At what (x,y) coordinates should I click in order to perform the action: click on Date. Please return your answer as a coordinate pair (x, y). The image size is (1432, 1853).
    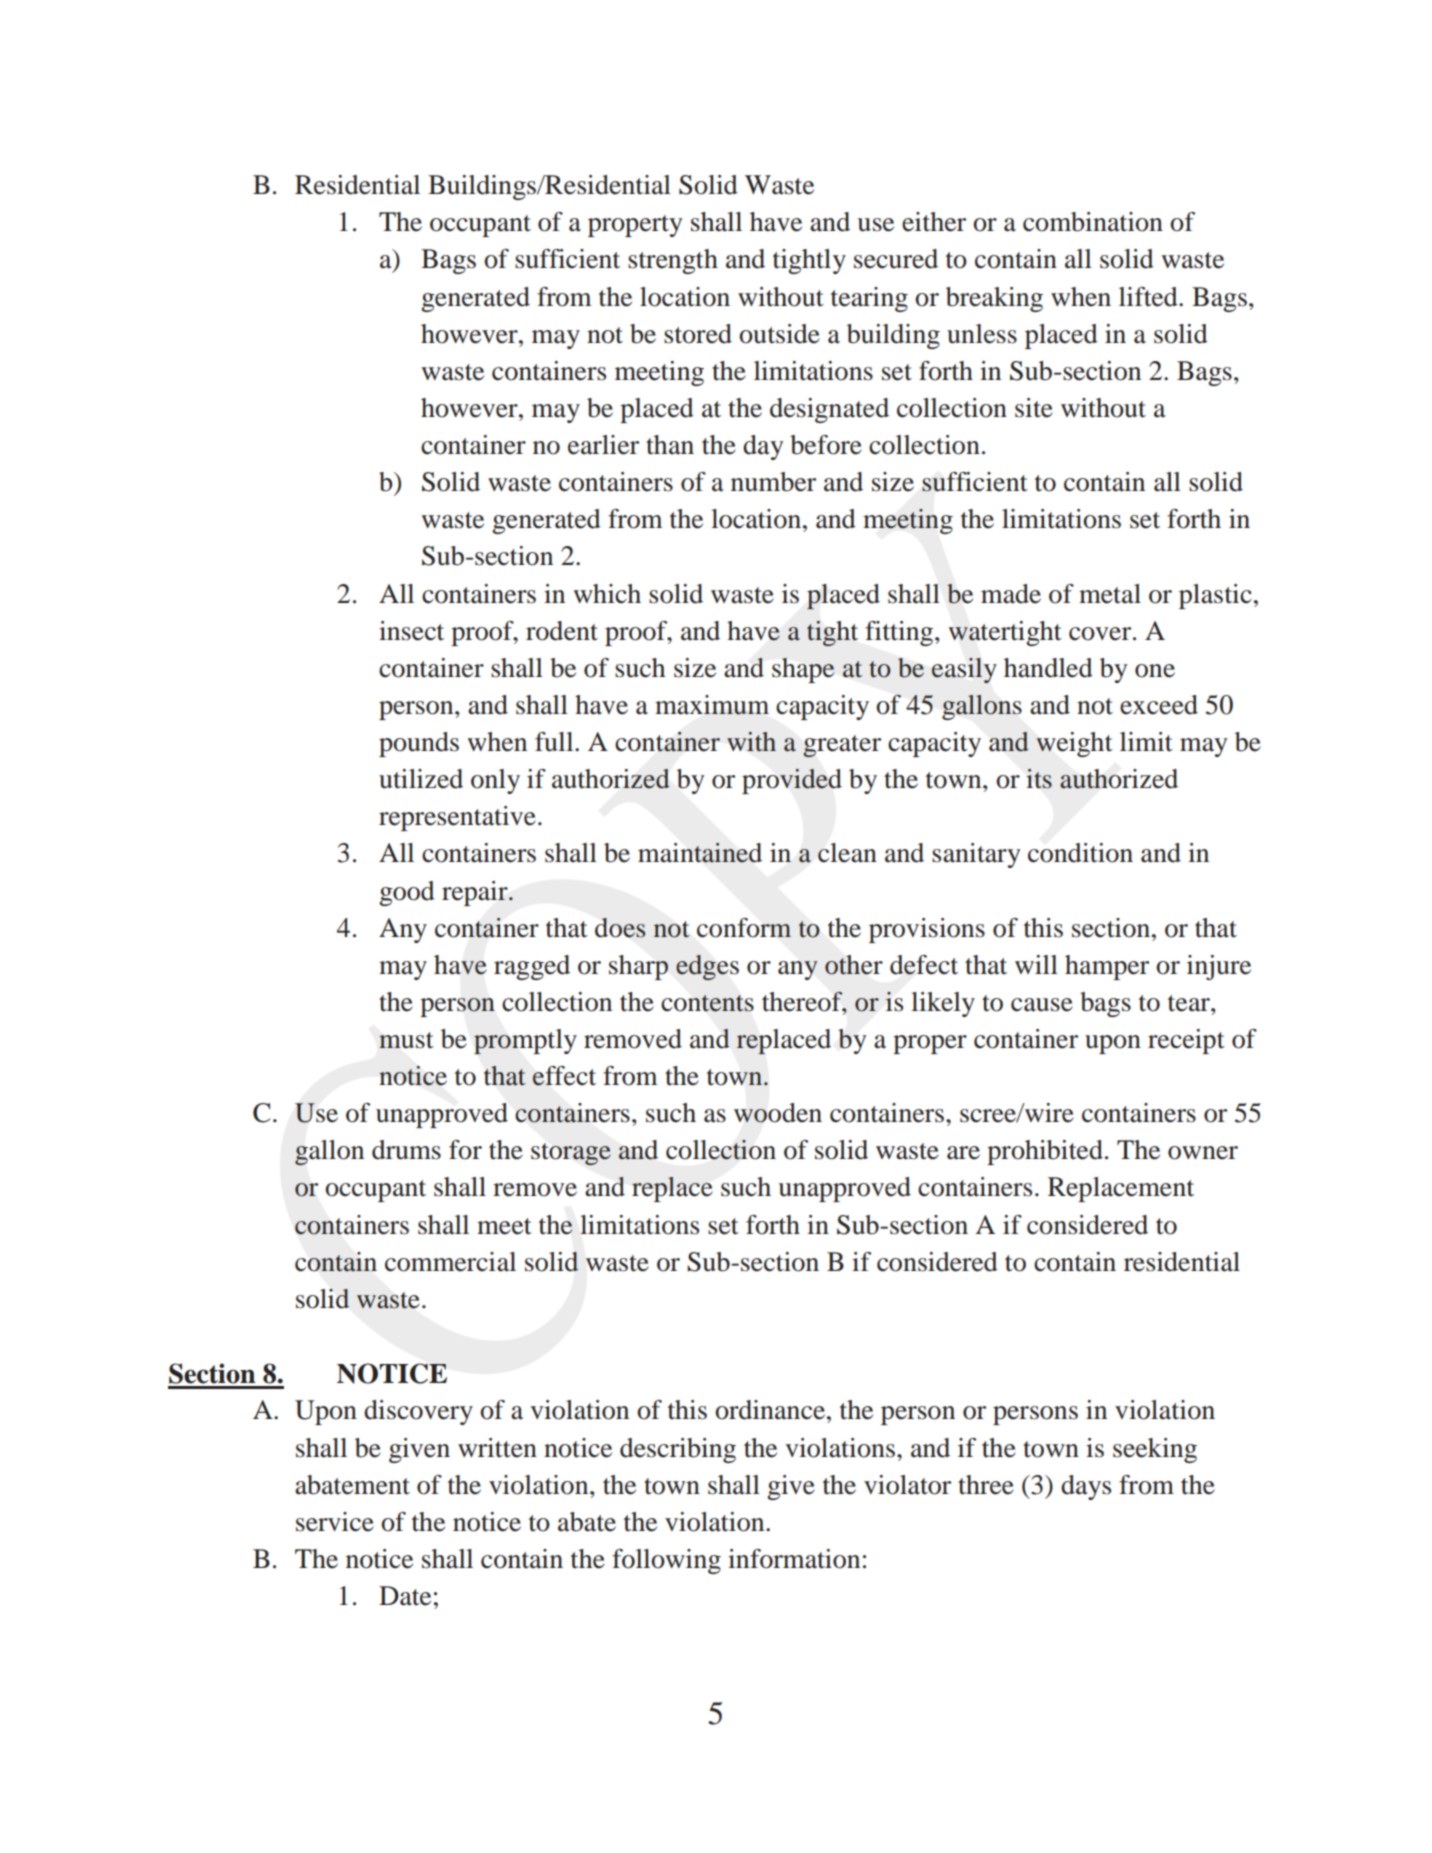
    Looking at the image, I should click on (405, 1596).
